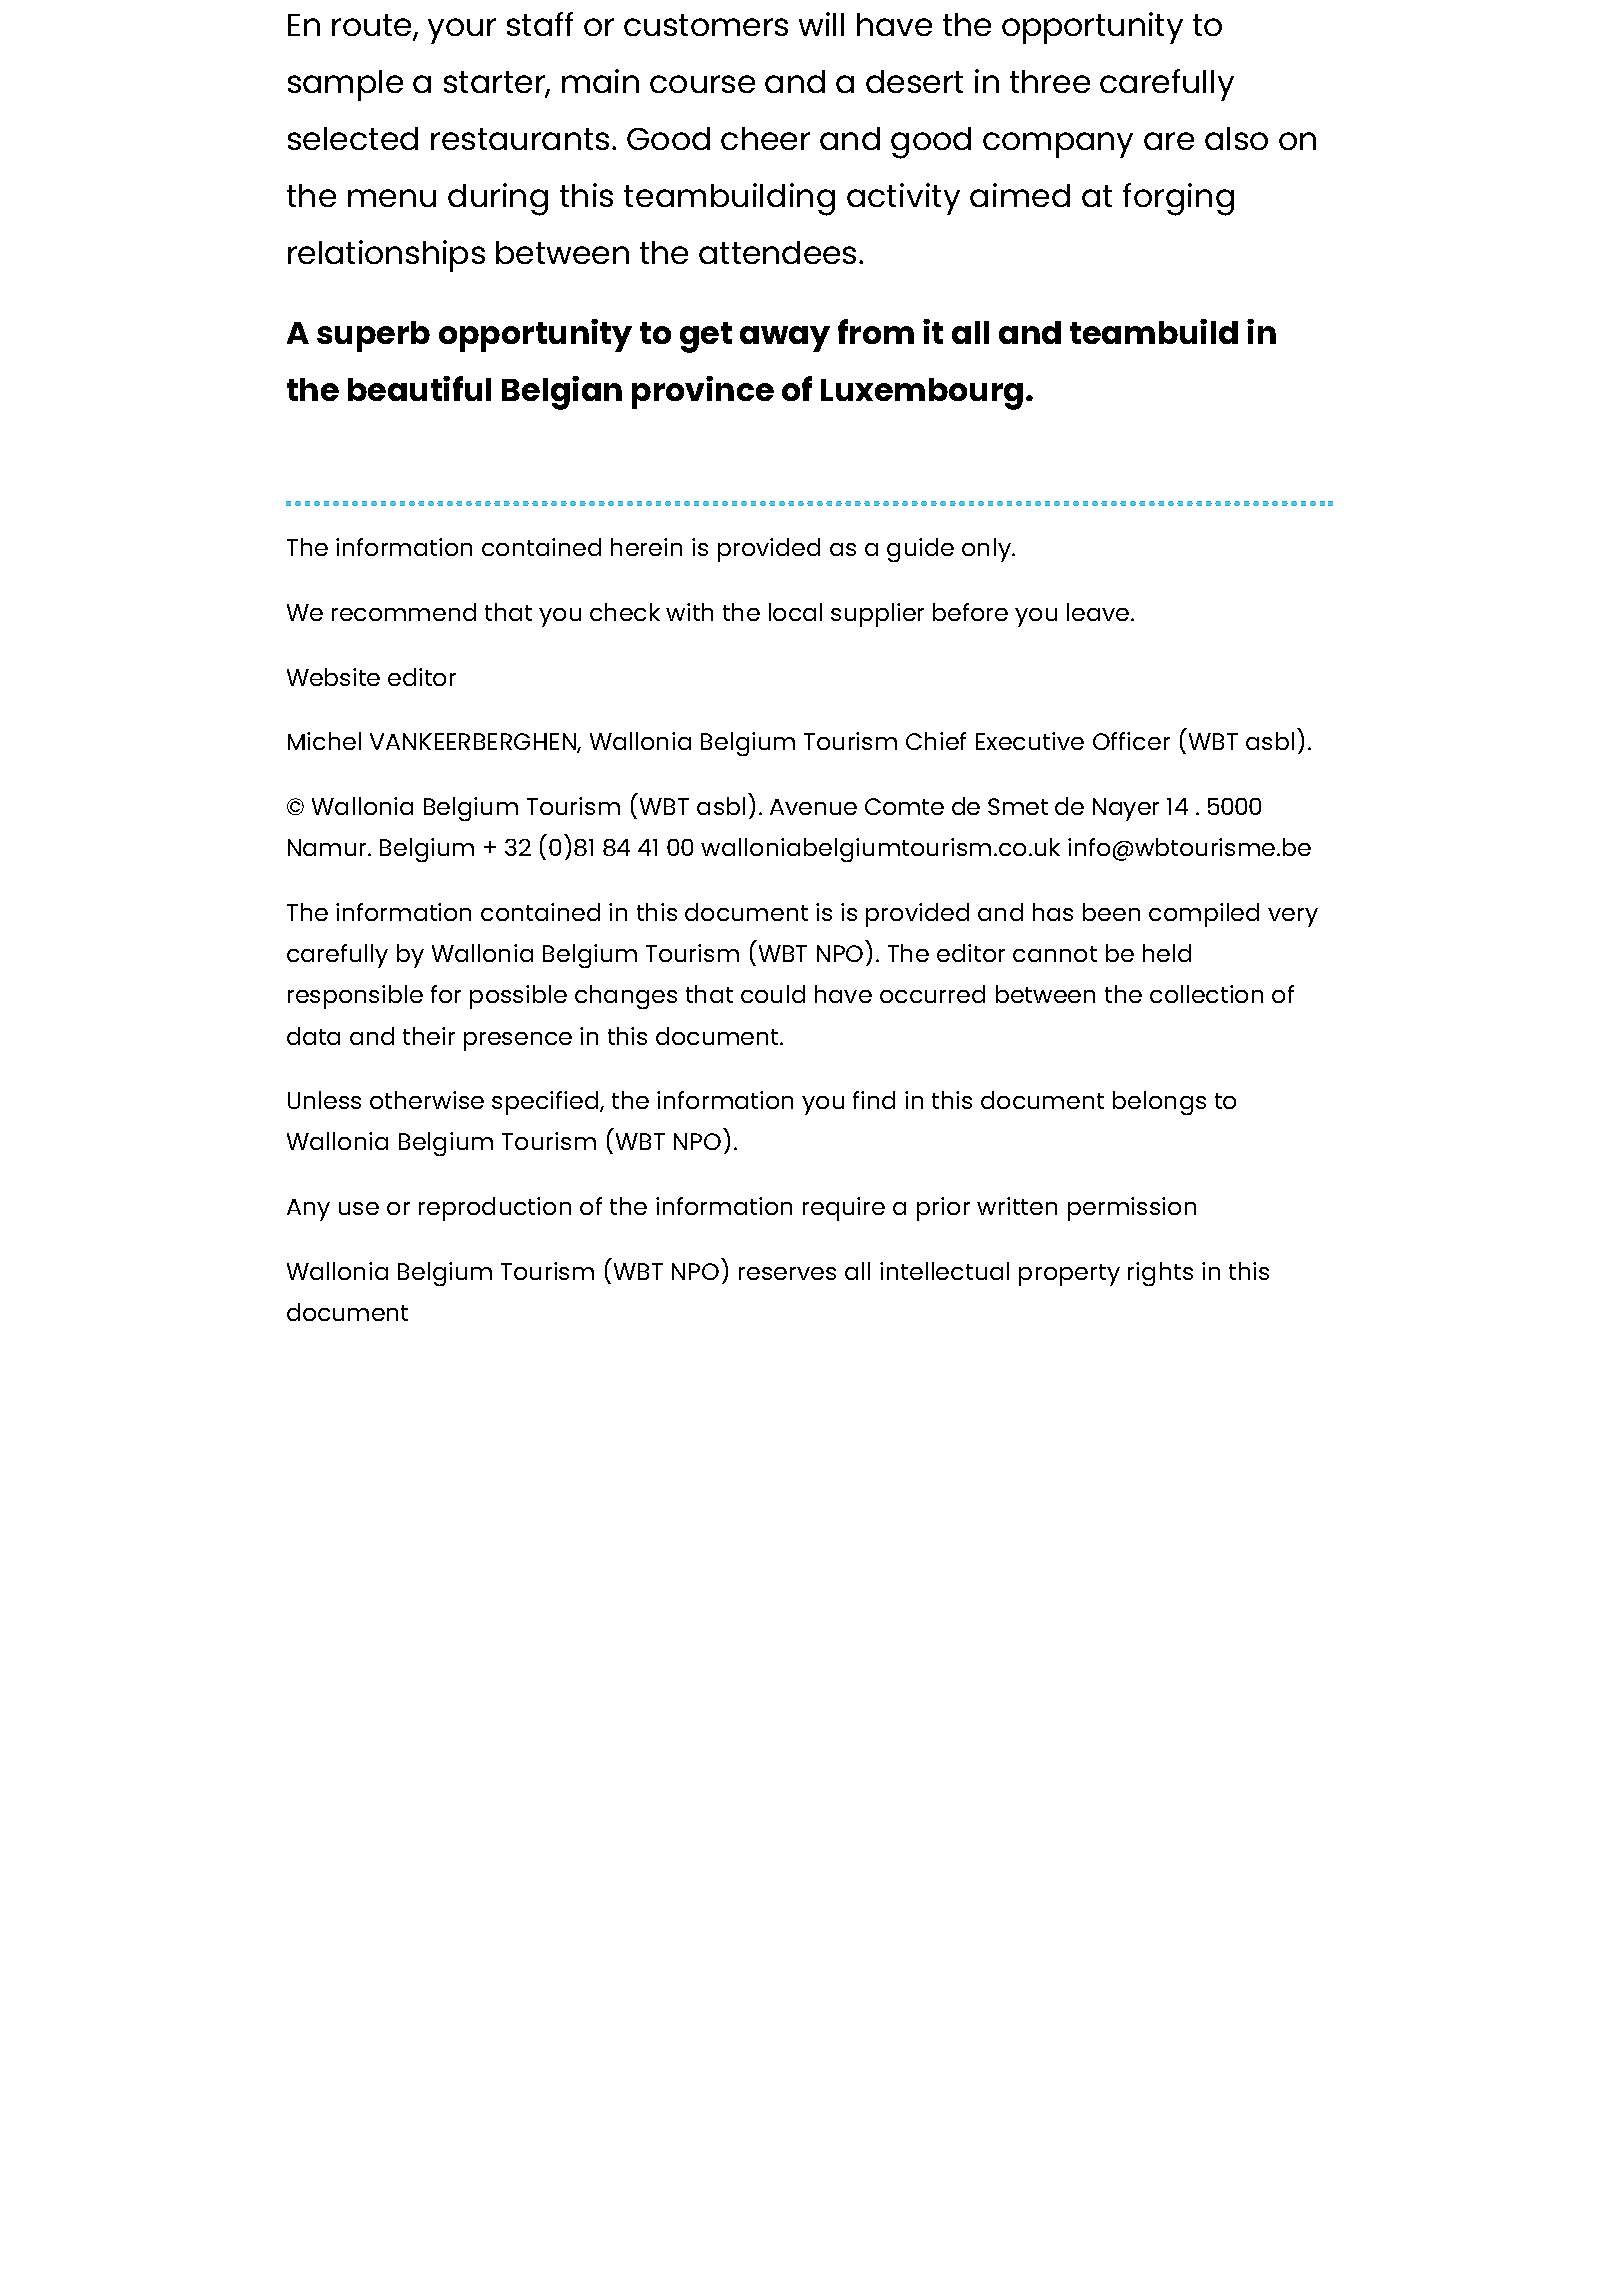  Describe the element at coordinates (795, 612) in the document. I see `local` at that location.
